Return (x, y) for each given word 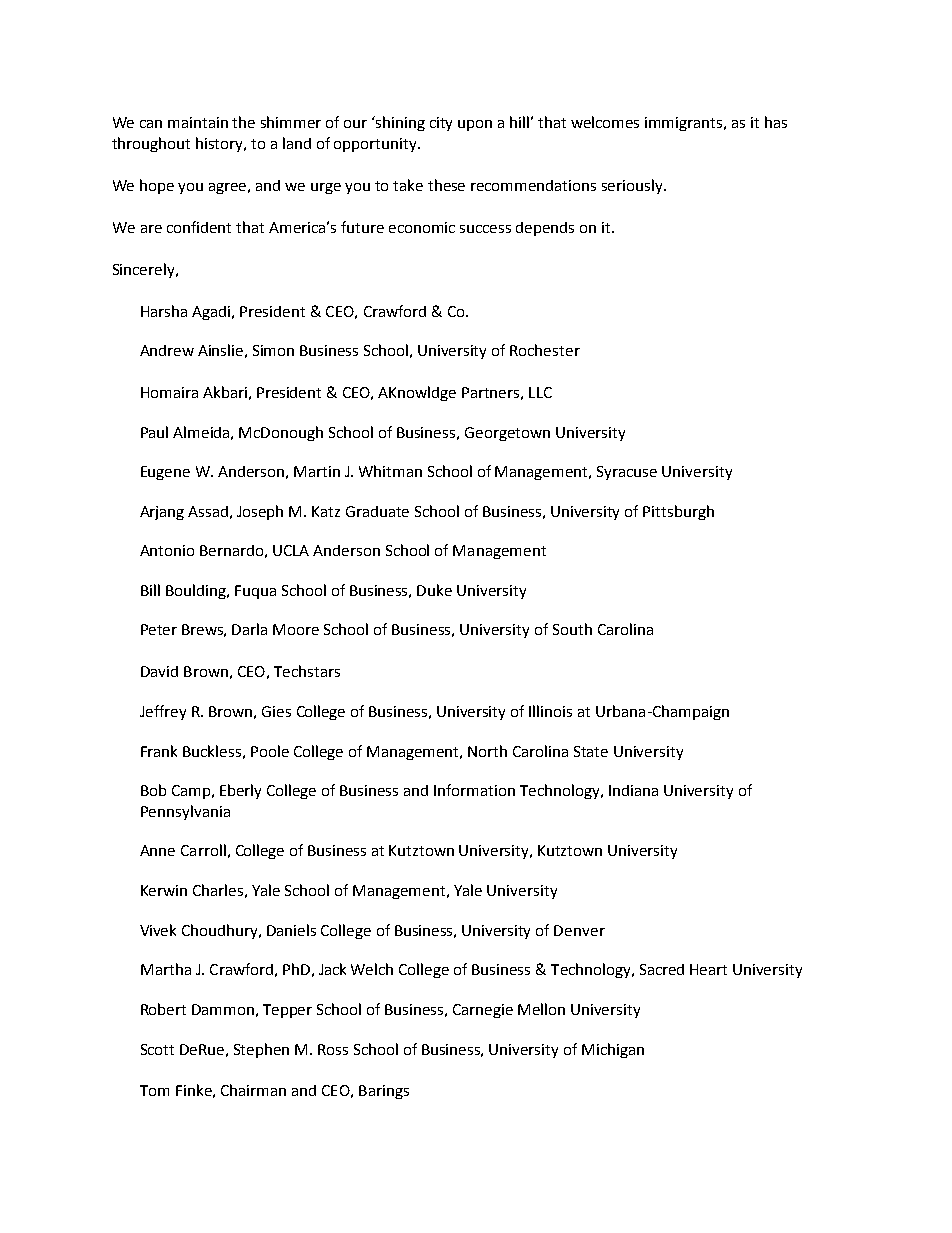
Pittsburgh (678, 512)
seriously (633, 186)
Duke (434, 590)
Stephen (261, 1050)
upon (475, 125)
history (221, 144)
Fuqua (255, 592)
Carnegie (483, 1011)
